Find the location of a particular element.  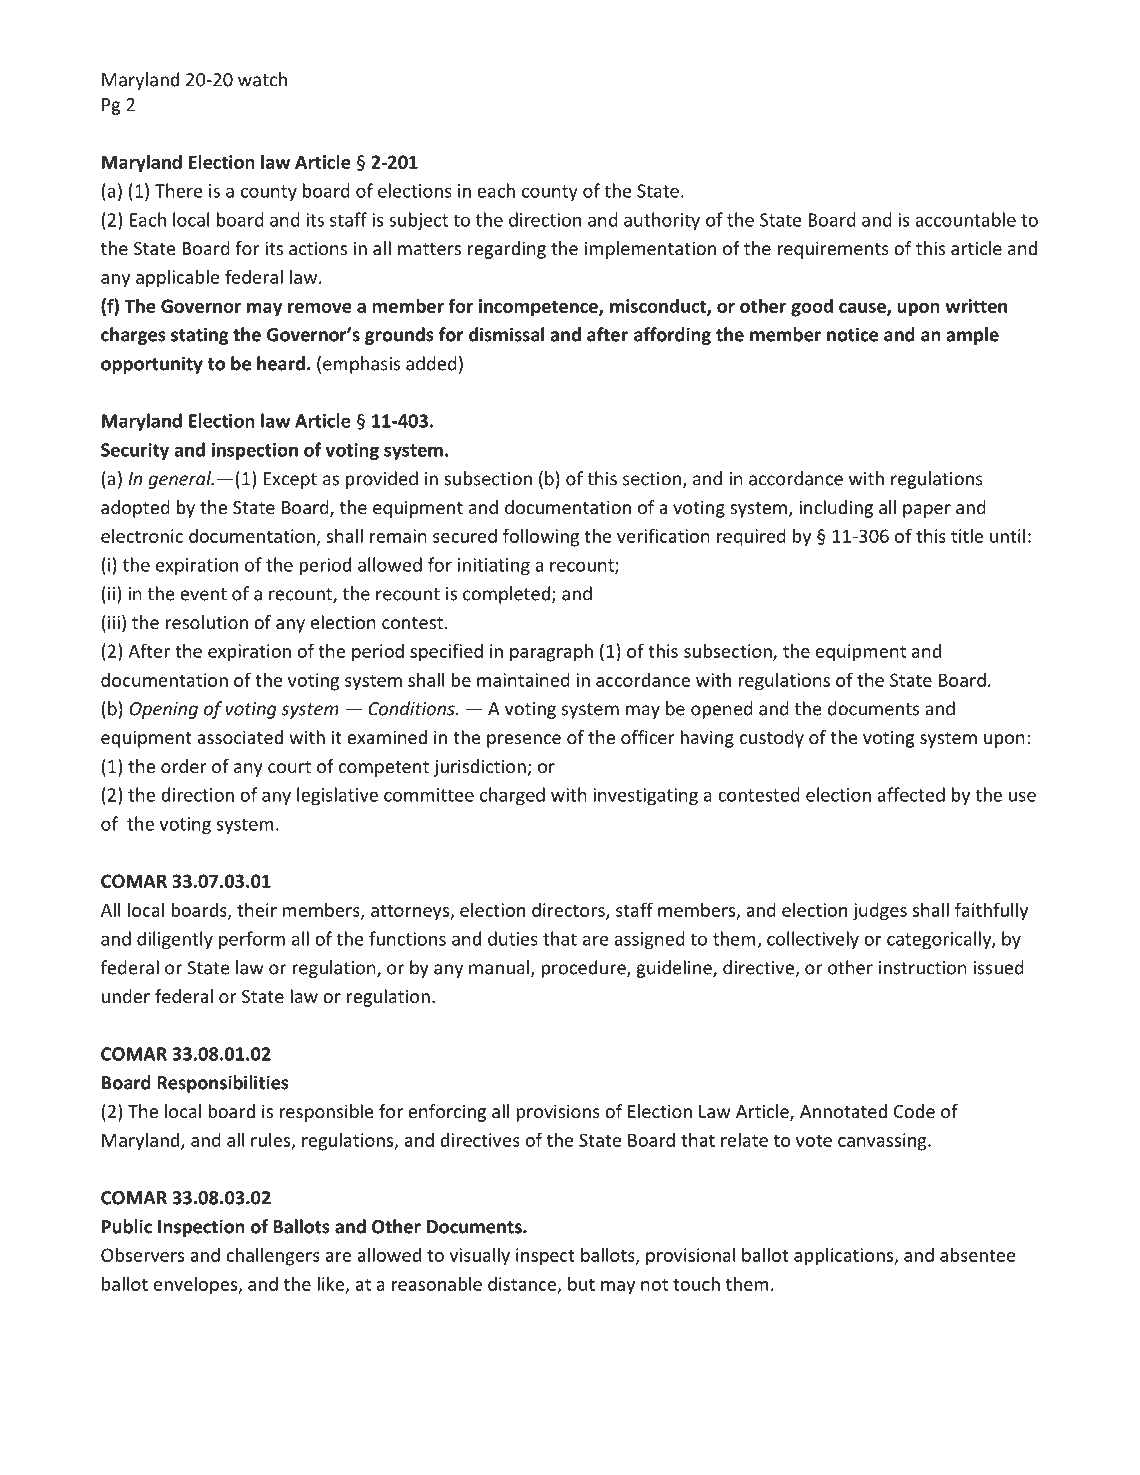

authority is located at coordinates (662, 221).
